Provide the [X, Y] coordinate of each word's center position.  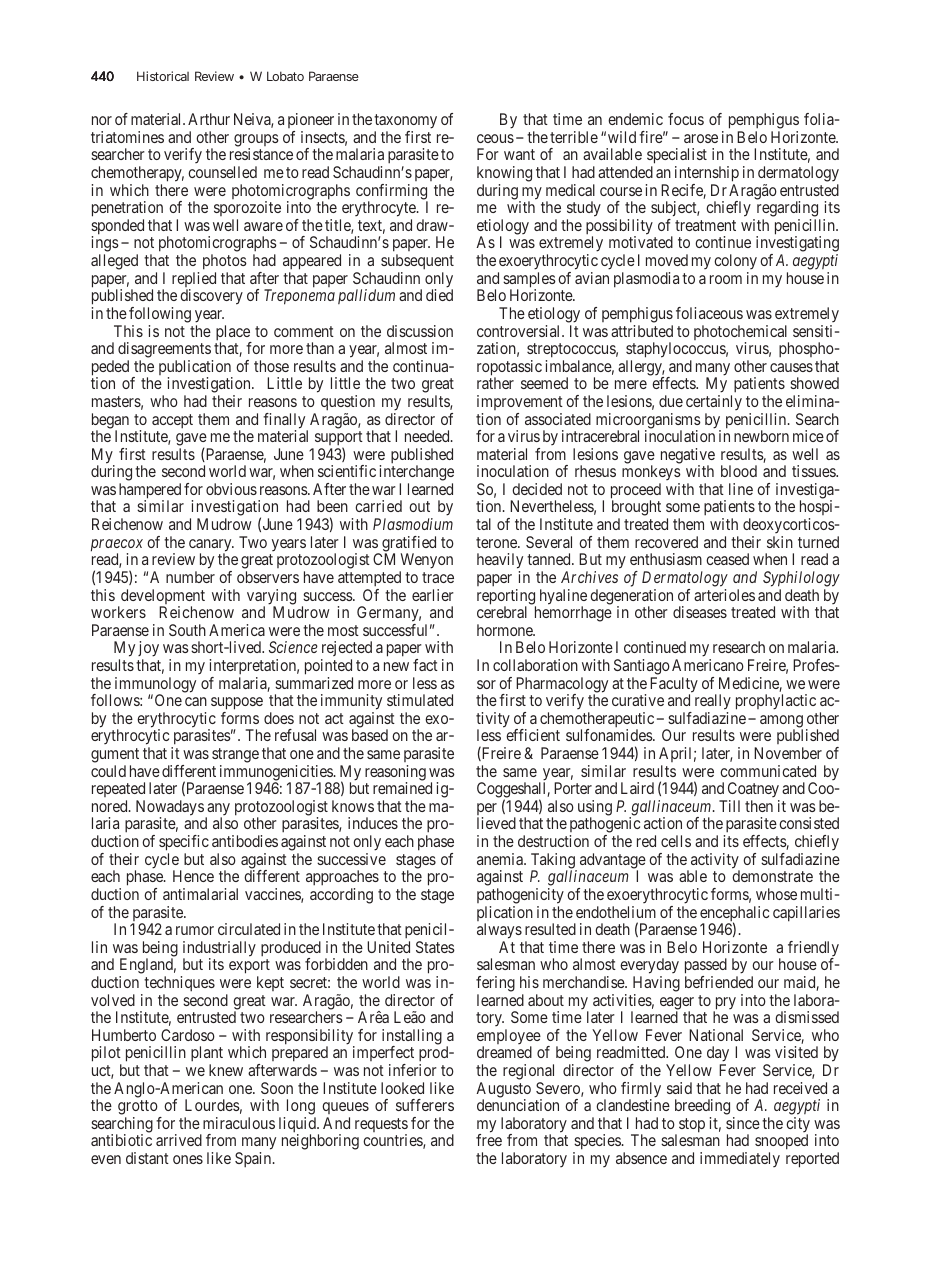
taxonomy [405, 123]
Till [729, 806]
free [489, 1140]
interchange [417, 474]
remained [402, 788]
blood [739, 471]
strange [235, 757]
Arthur [209, 119]
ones [188, 1159]
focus [686, 119]
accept [172, 421]
